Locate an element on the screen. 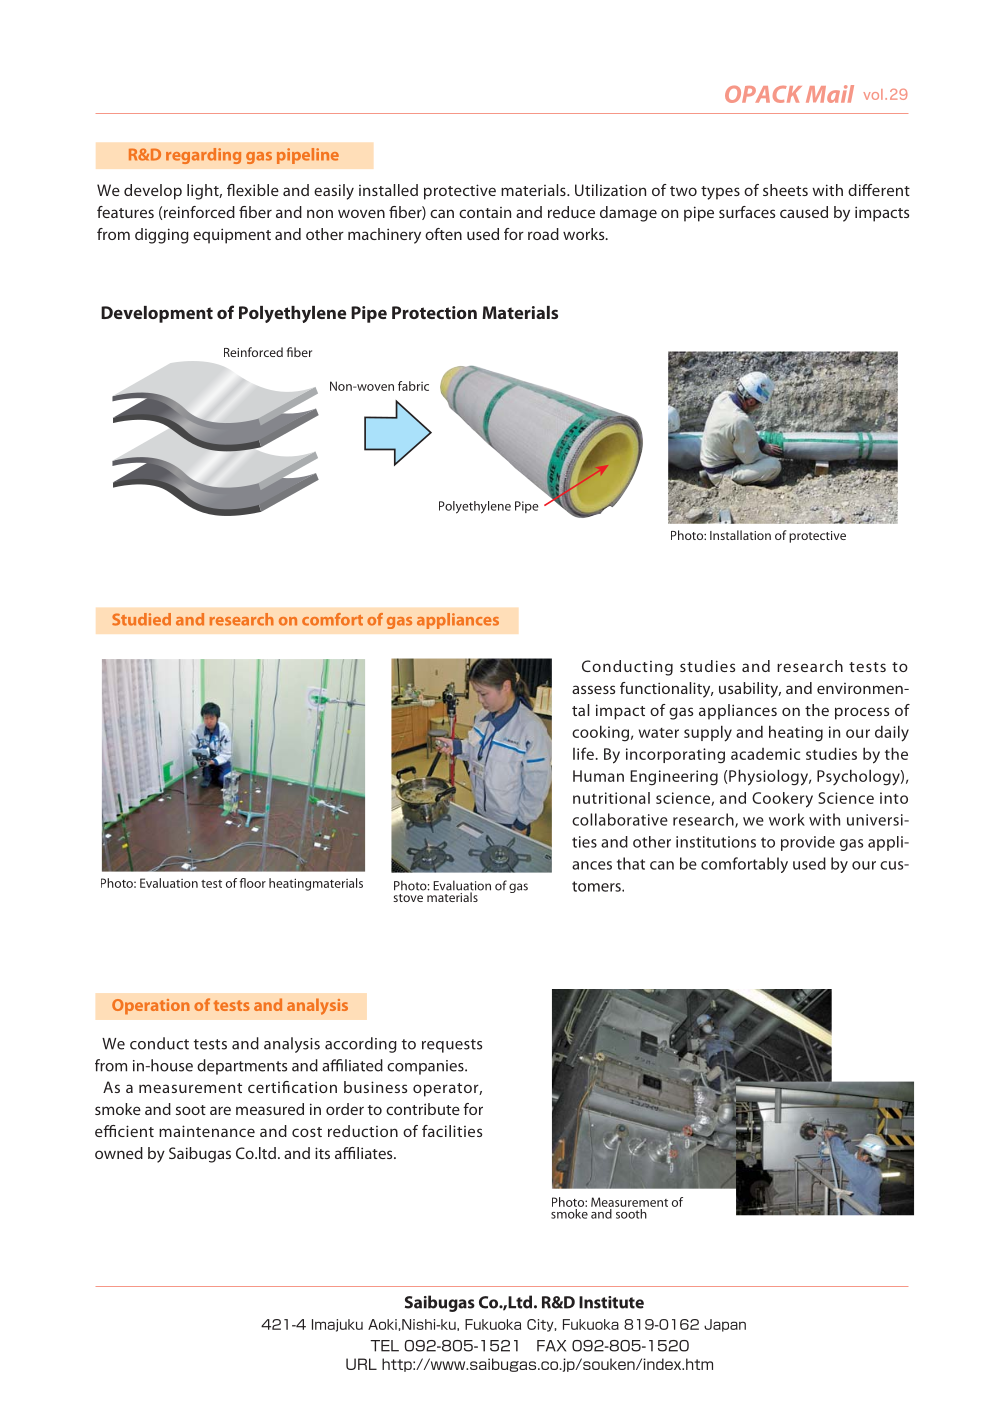 Image resolution: width=1004 pixels, height=1421 pixels. process is located at coordinates (862, 713).
